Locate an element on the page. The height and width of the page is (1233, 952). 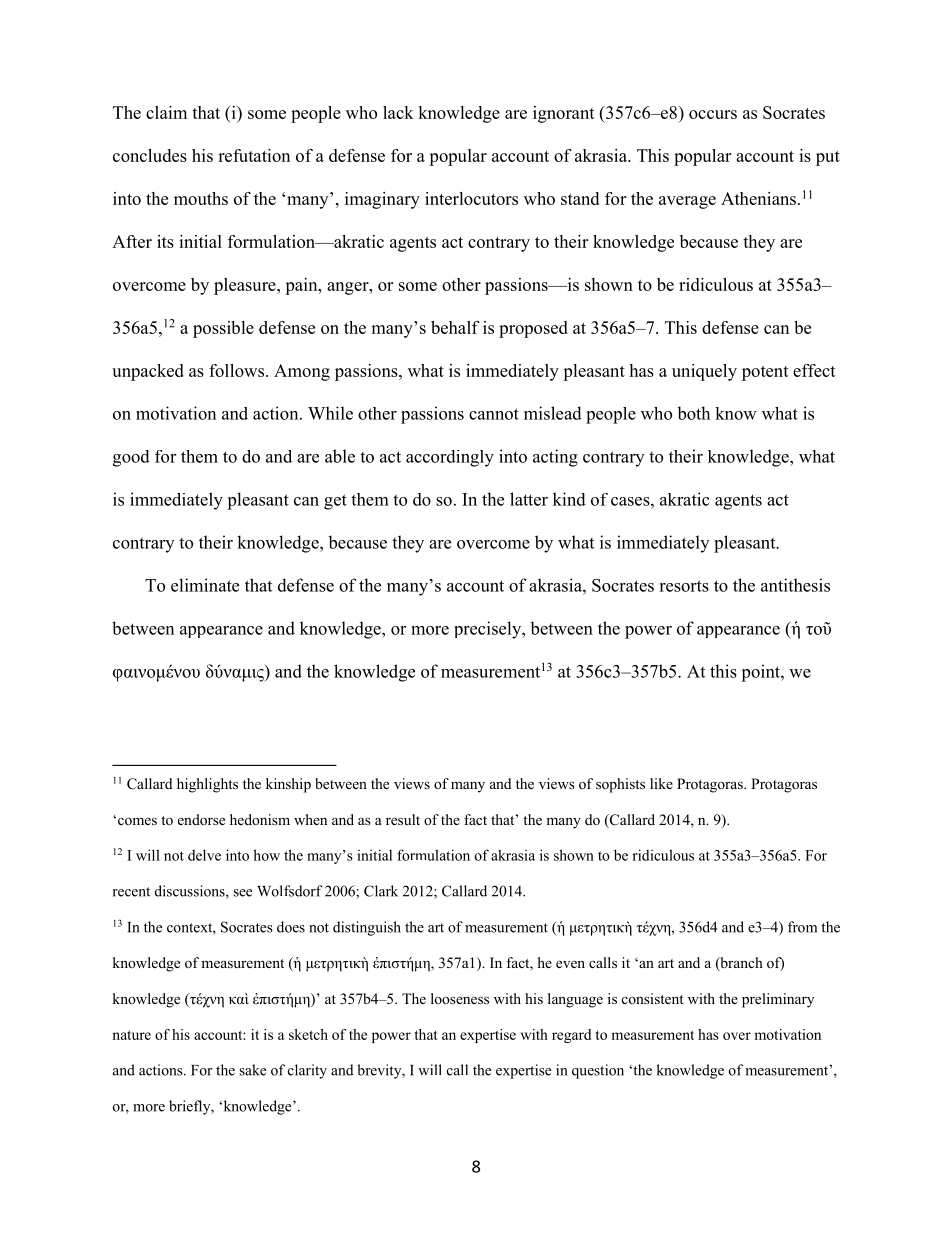
refutation is located at coordinates (254, 155).
